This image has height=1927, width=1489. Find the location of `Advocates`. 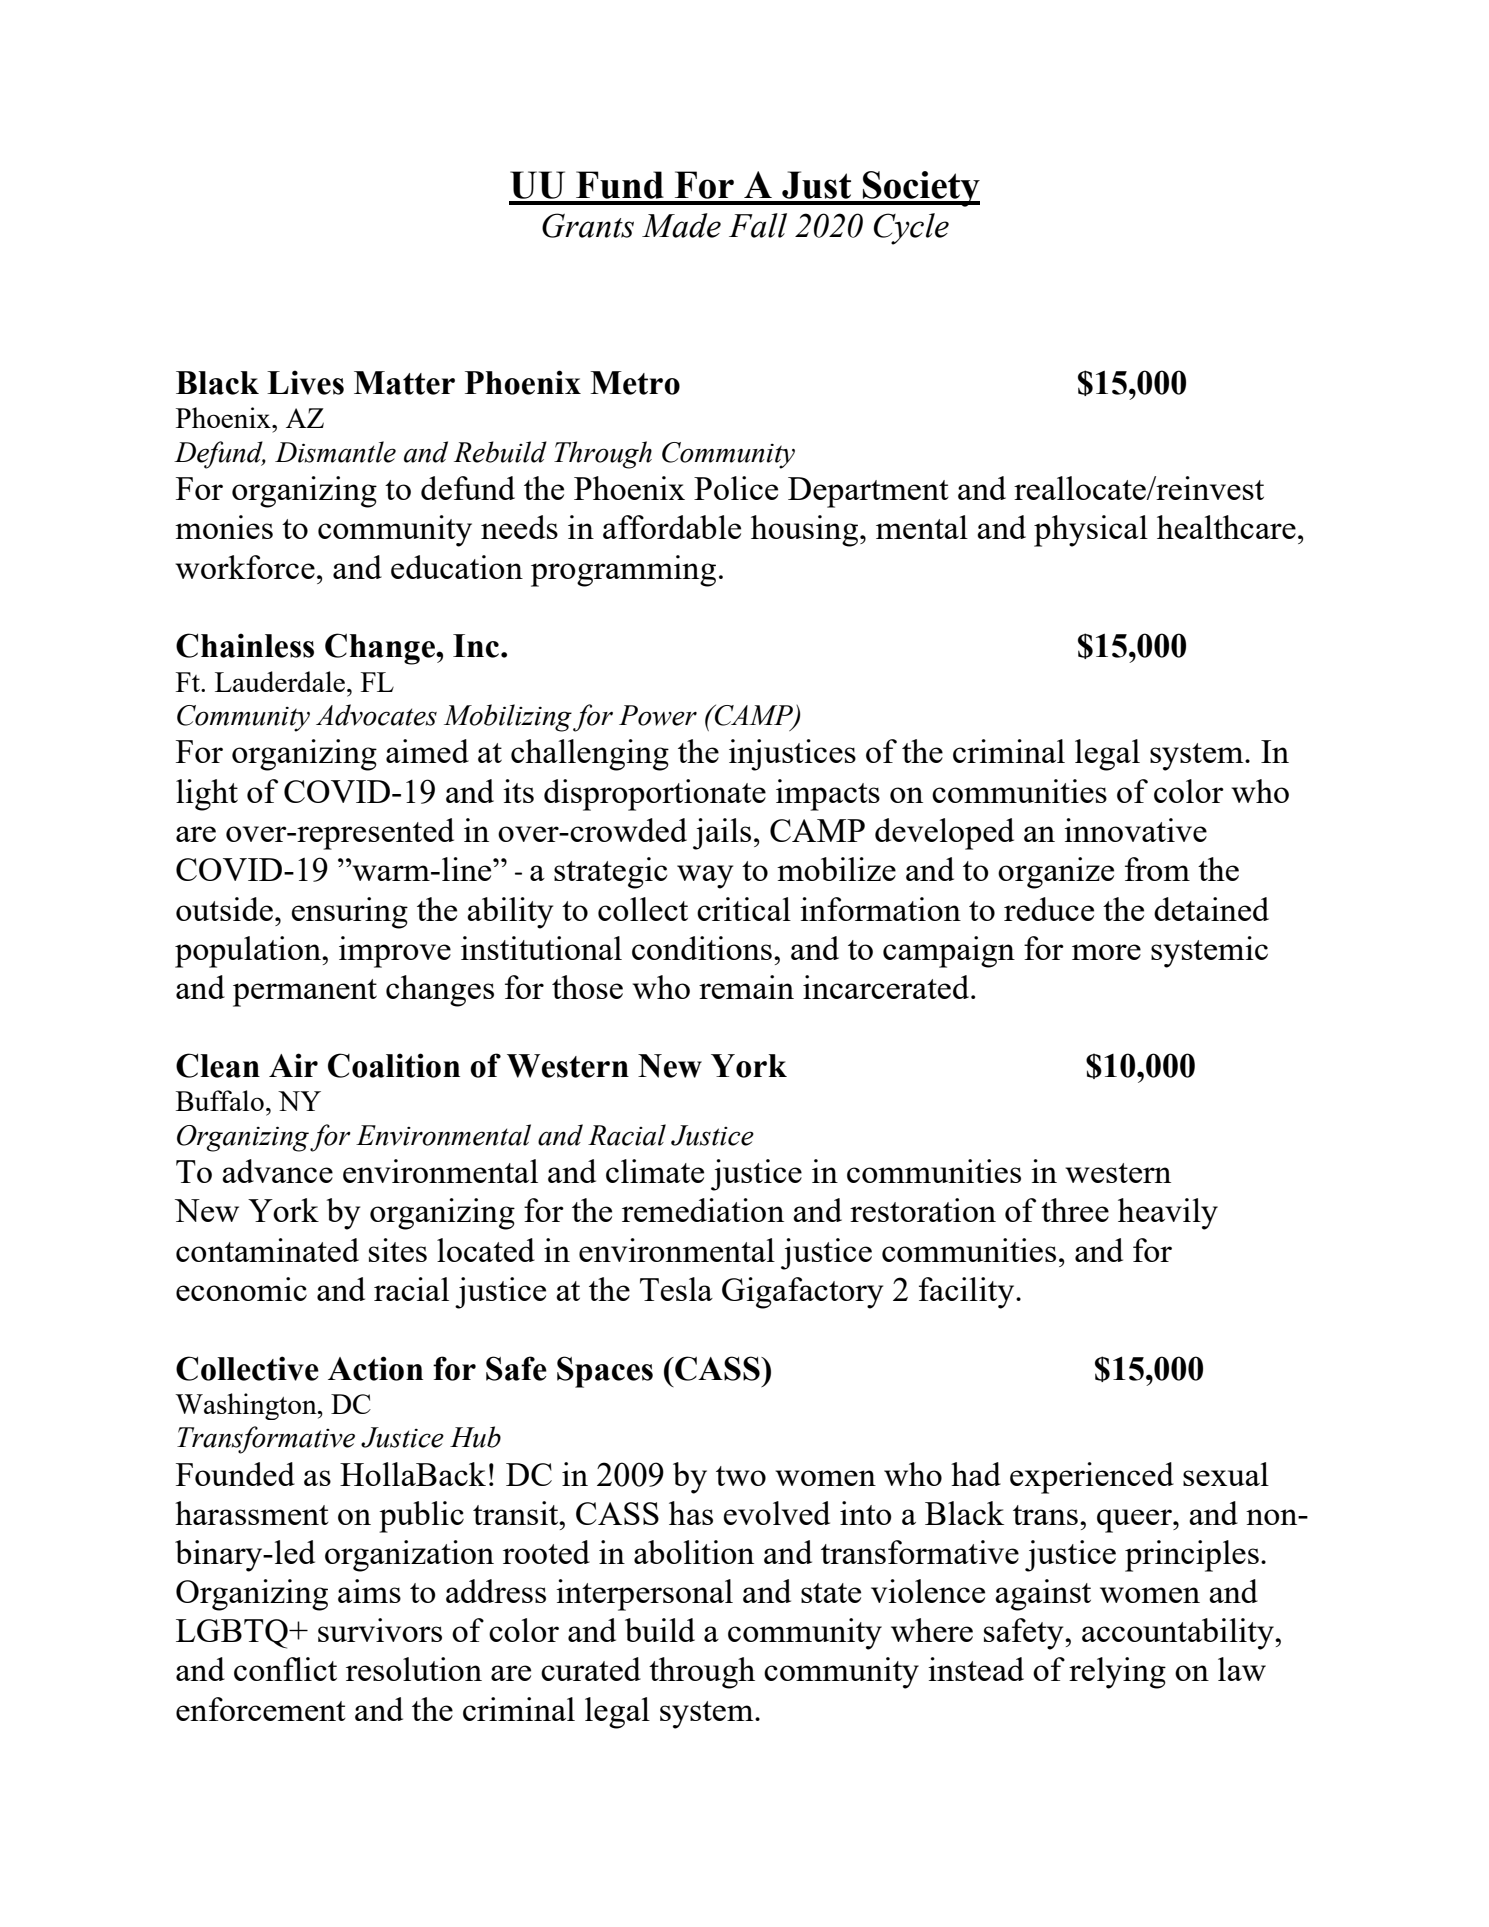

Advocates is located at coordinates (376, 715).
